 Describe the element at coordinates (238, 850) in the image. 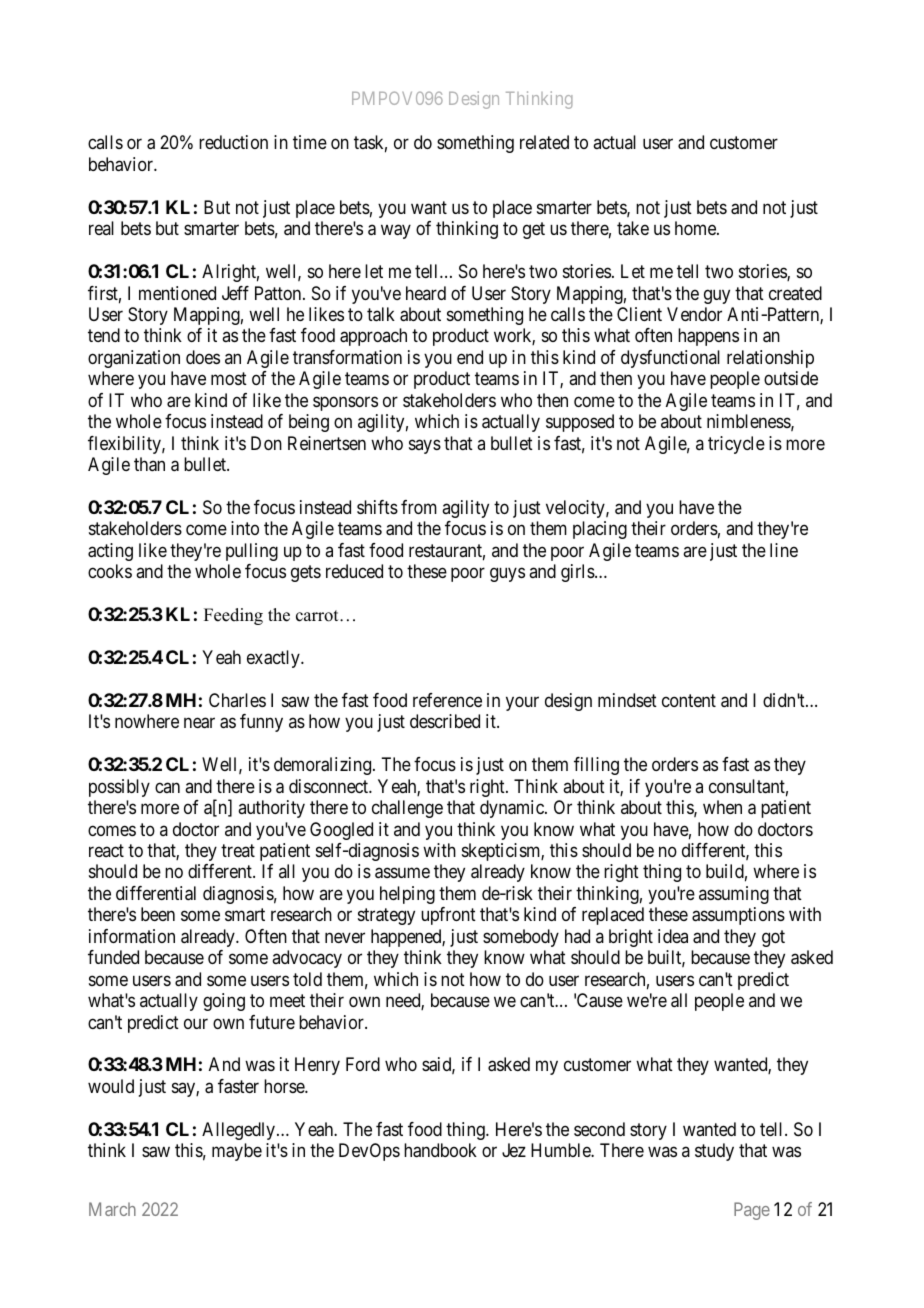

I see `treat` at that location.
